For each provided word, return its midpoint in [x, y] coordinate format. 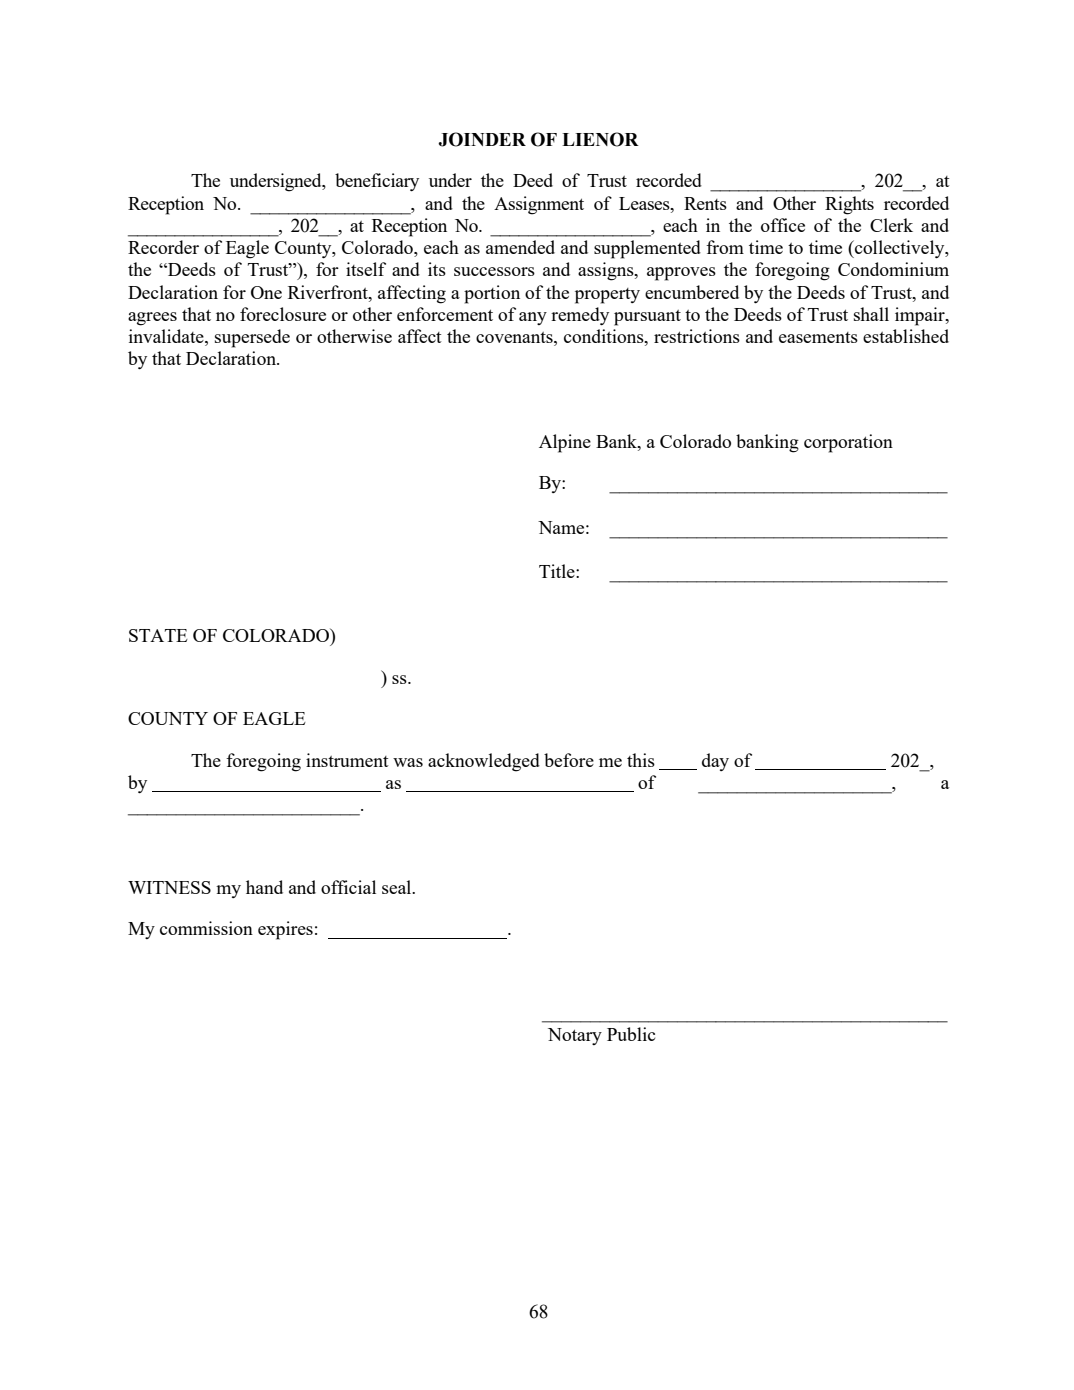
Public [631, 1034]
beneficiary [377, 182]
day [715, 762]
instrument [347, 760]
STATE [158, 635]
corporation [848, 443]
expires [285, 930]
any [533, 318]
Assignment [539, 205]
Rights [849, 205]
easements [818, 337]
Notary [575, 1036]
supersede [252, 338]
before [569, 760]
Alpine [565, 443]
